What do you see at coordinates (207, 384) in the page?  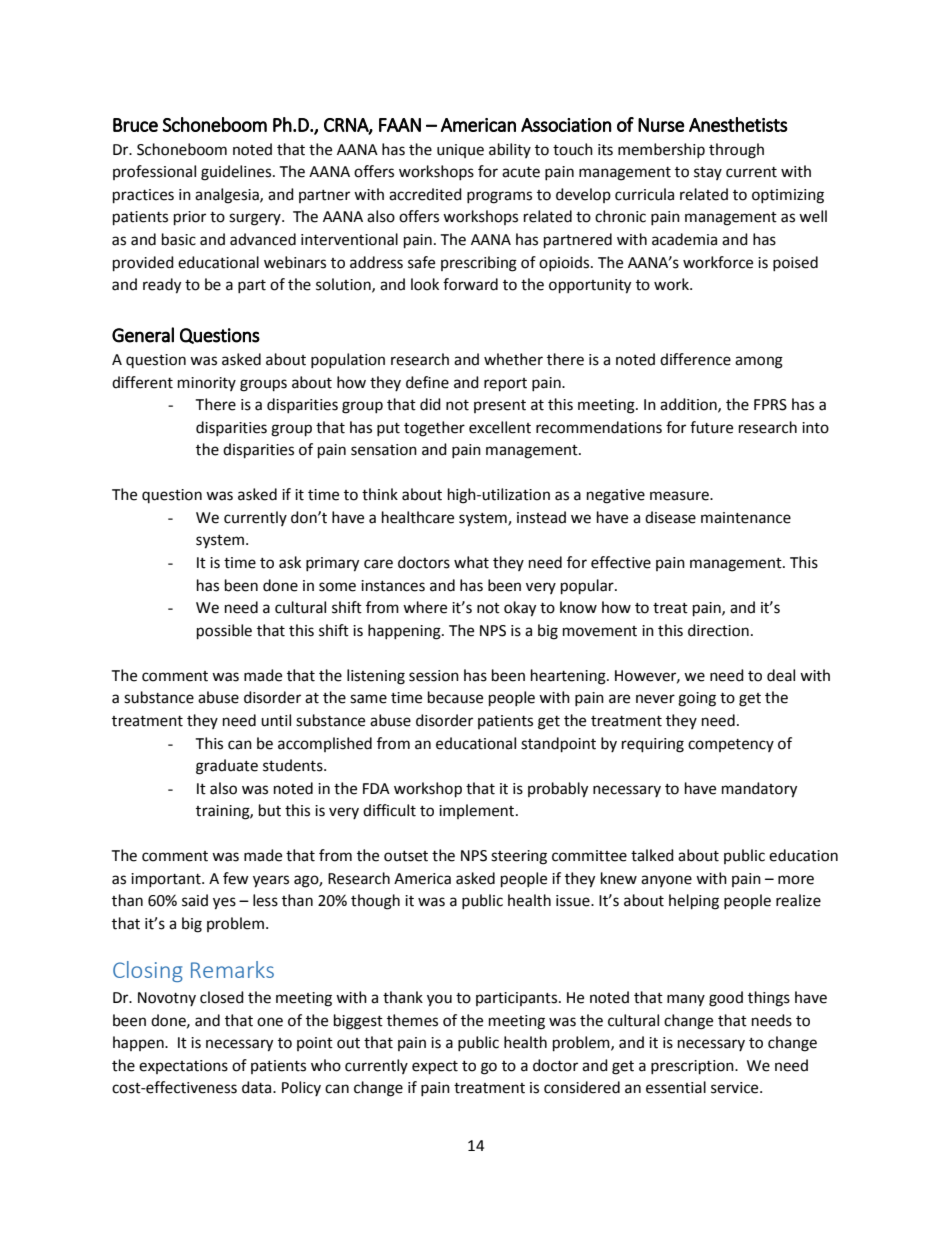 I see `minority` at bounding box center [207, 384].
